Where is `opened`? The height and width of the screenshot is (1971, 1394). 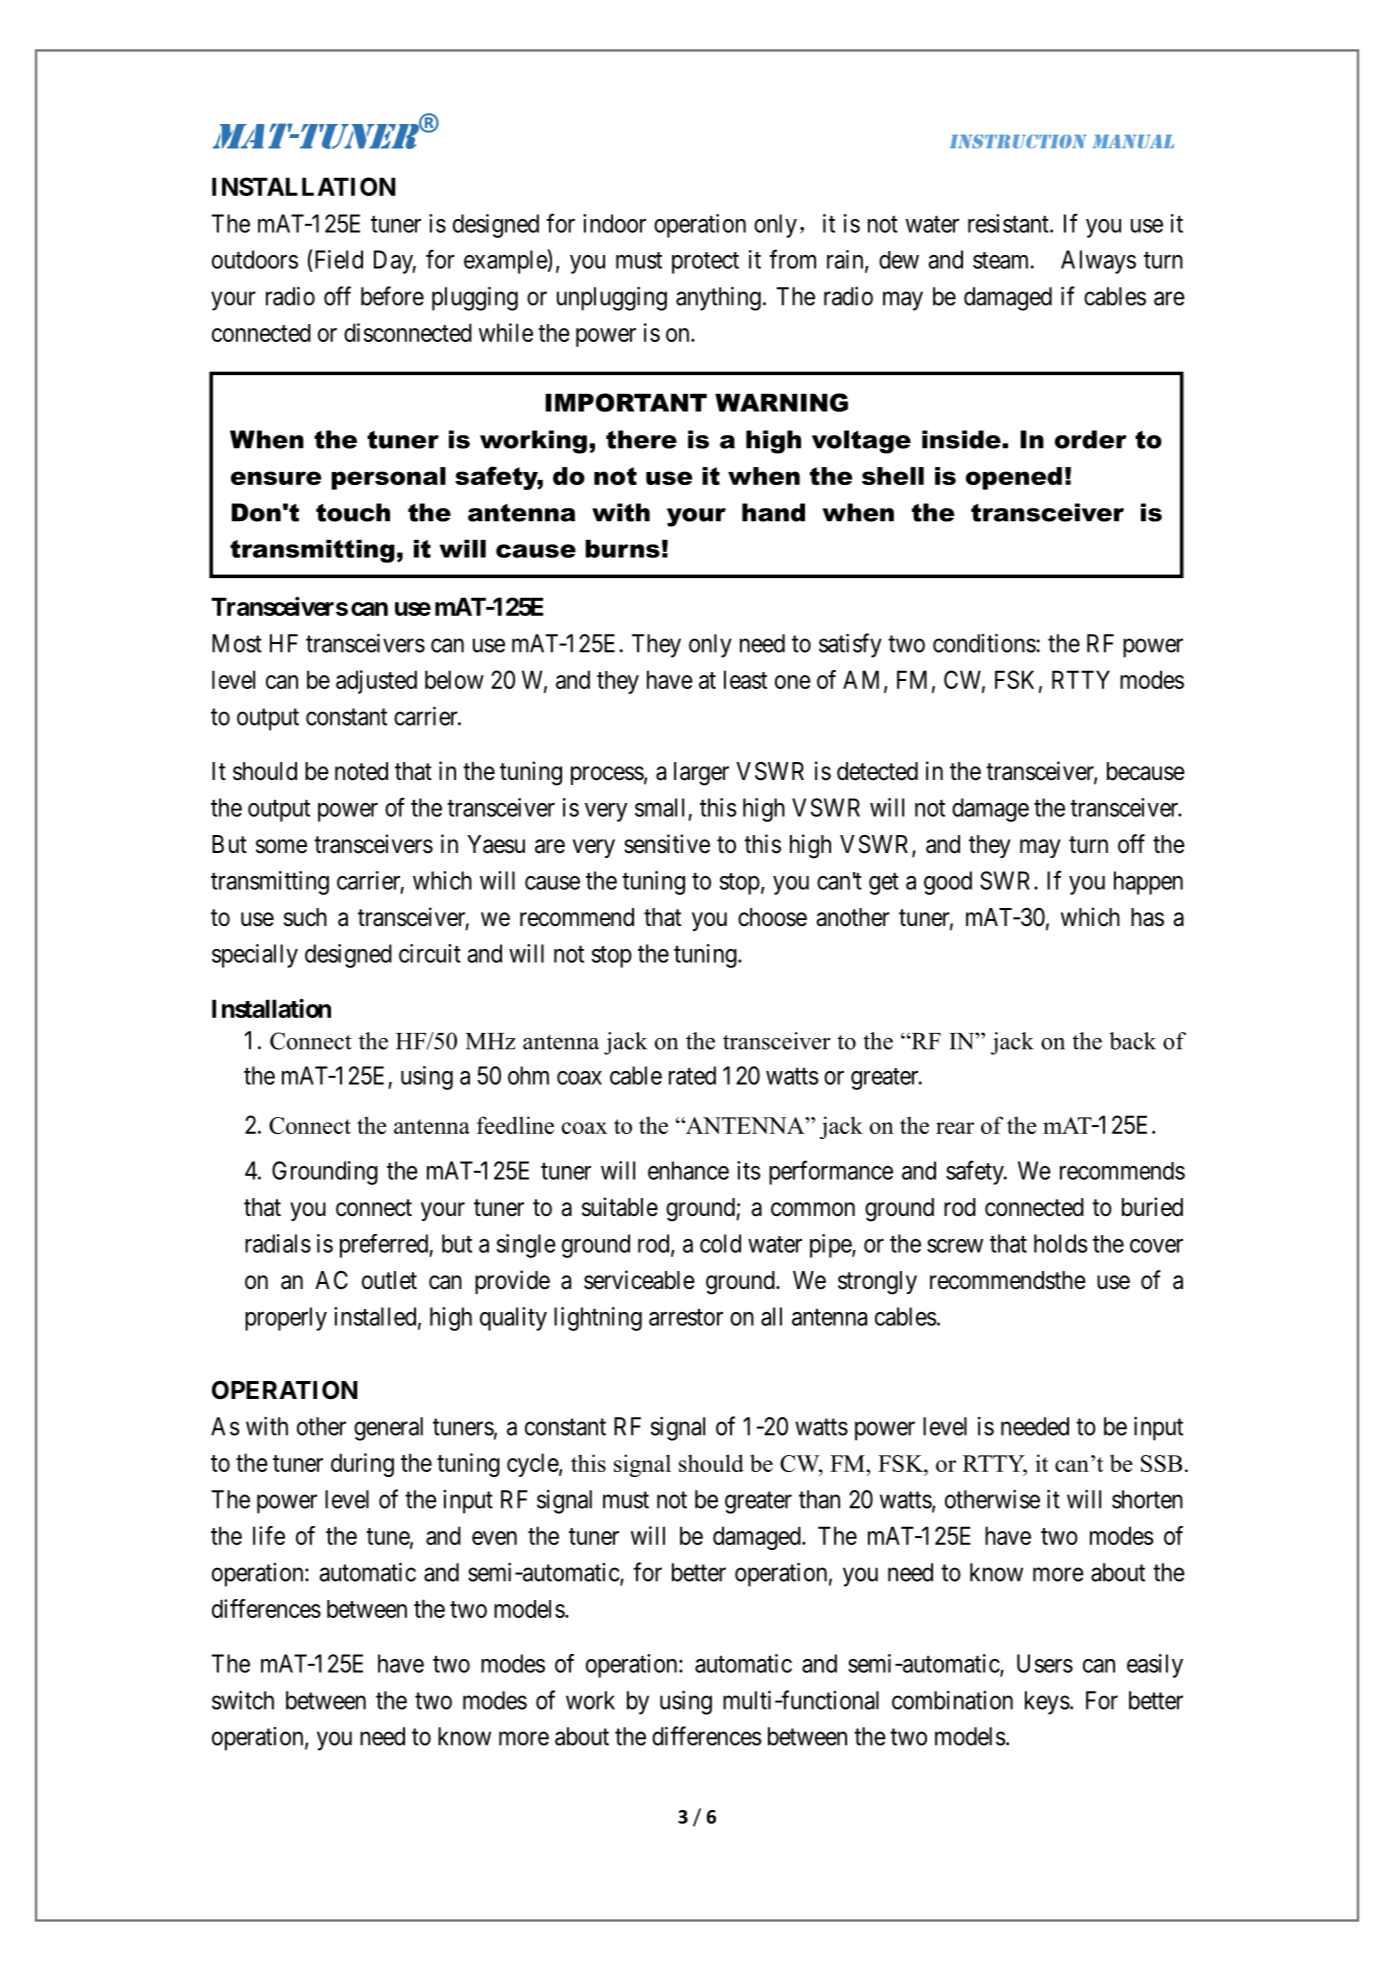 opened is located at coordinates (1014, 478).
